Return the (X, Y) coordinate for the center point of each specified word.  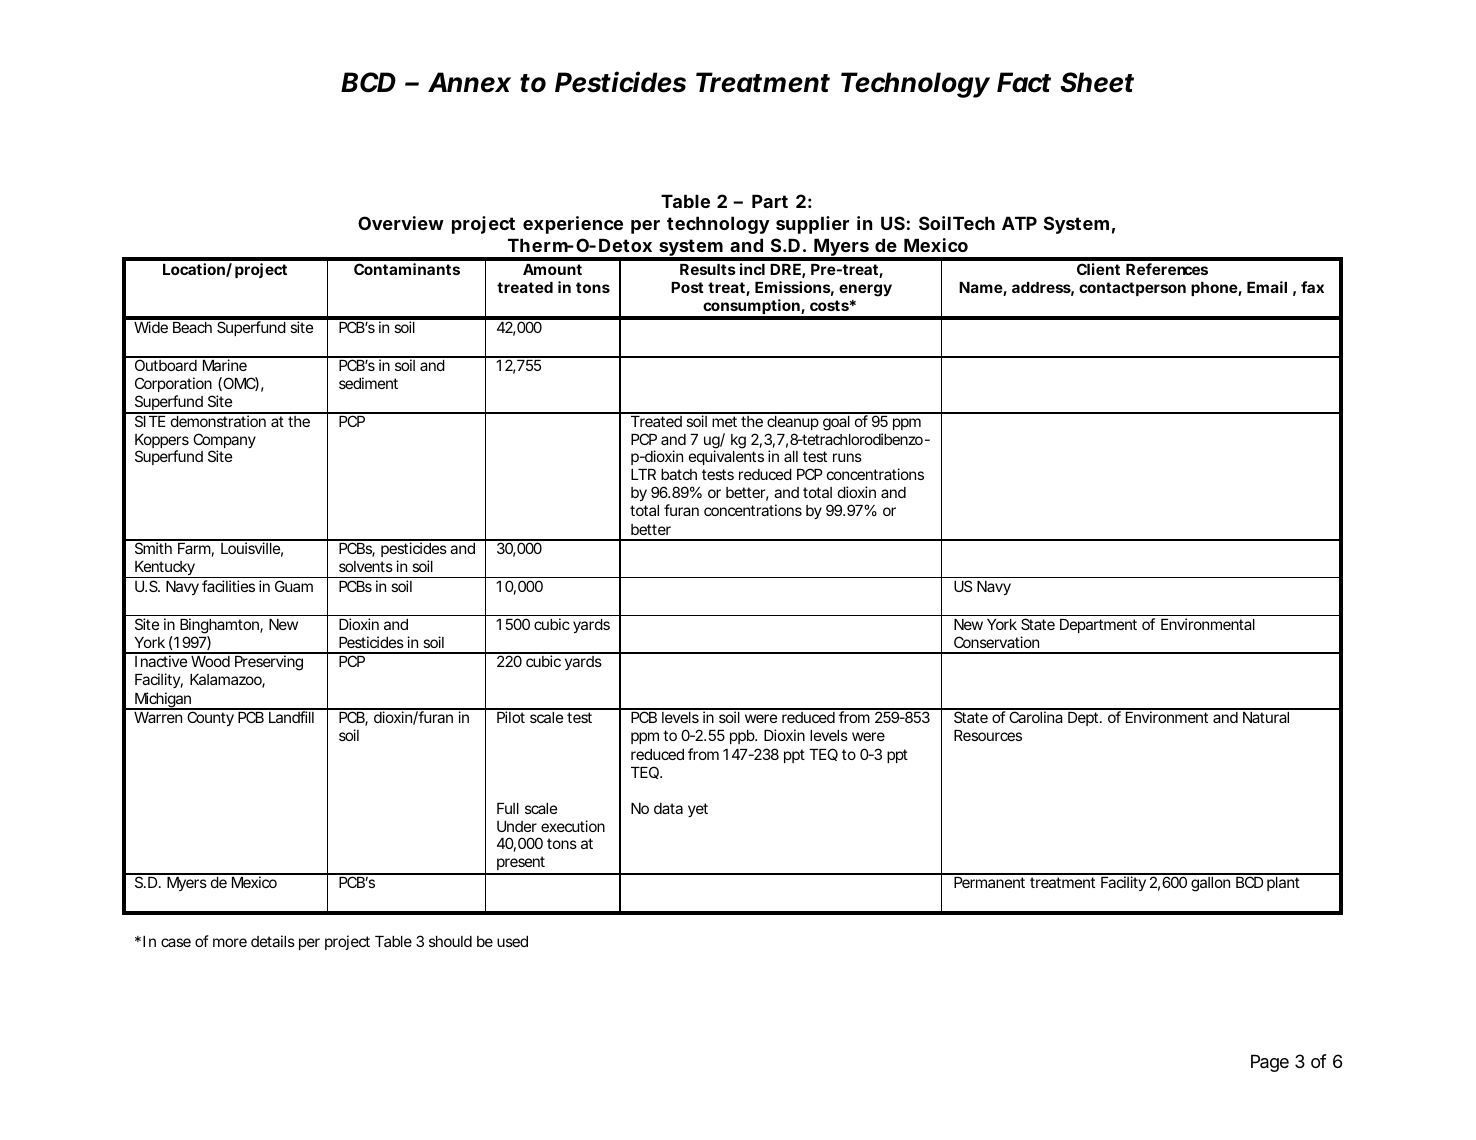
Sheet (1097, 82)
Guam (294, 586)
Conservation (996, 642)
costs (829, 305)
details (273, 941)
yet (698, 810)
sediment (368, 383)
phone (1215, 289)
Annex (469, 82)
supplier (812, 225)
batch (679, 474)
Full (508, 808)
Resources (988, 735)
